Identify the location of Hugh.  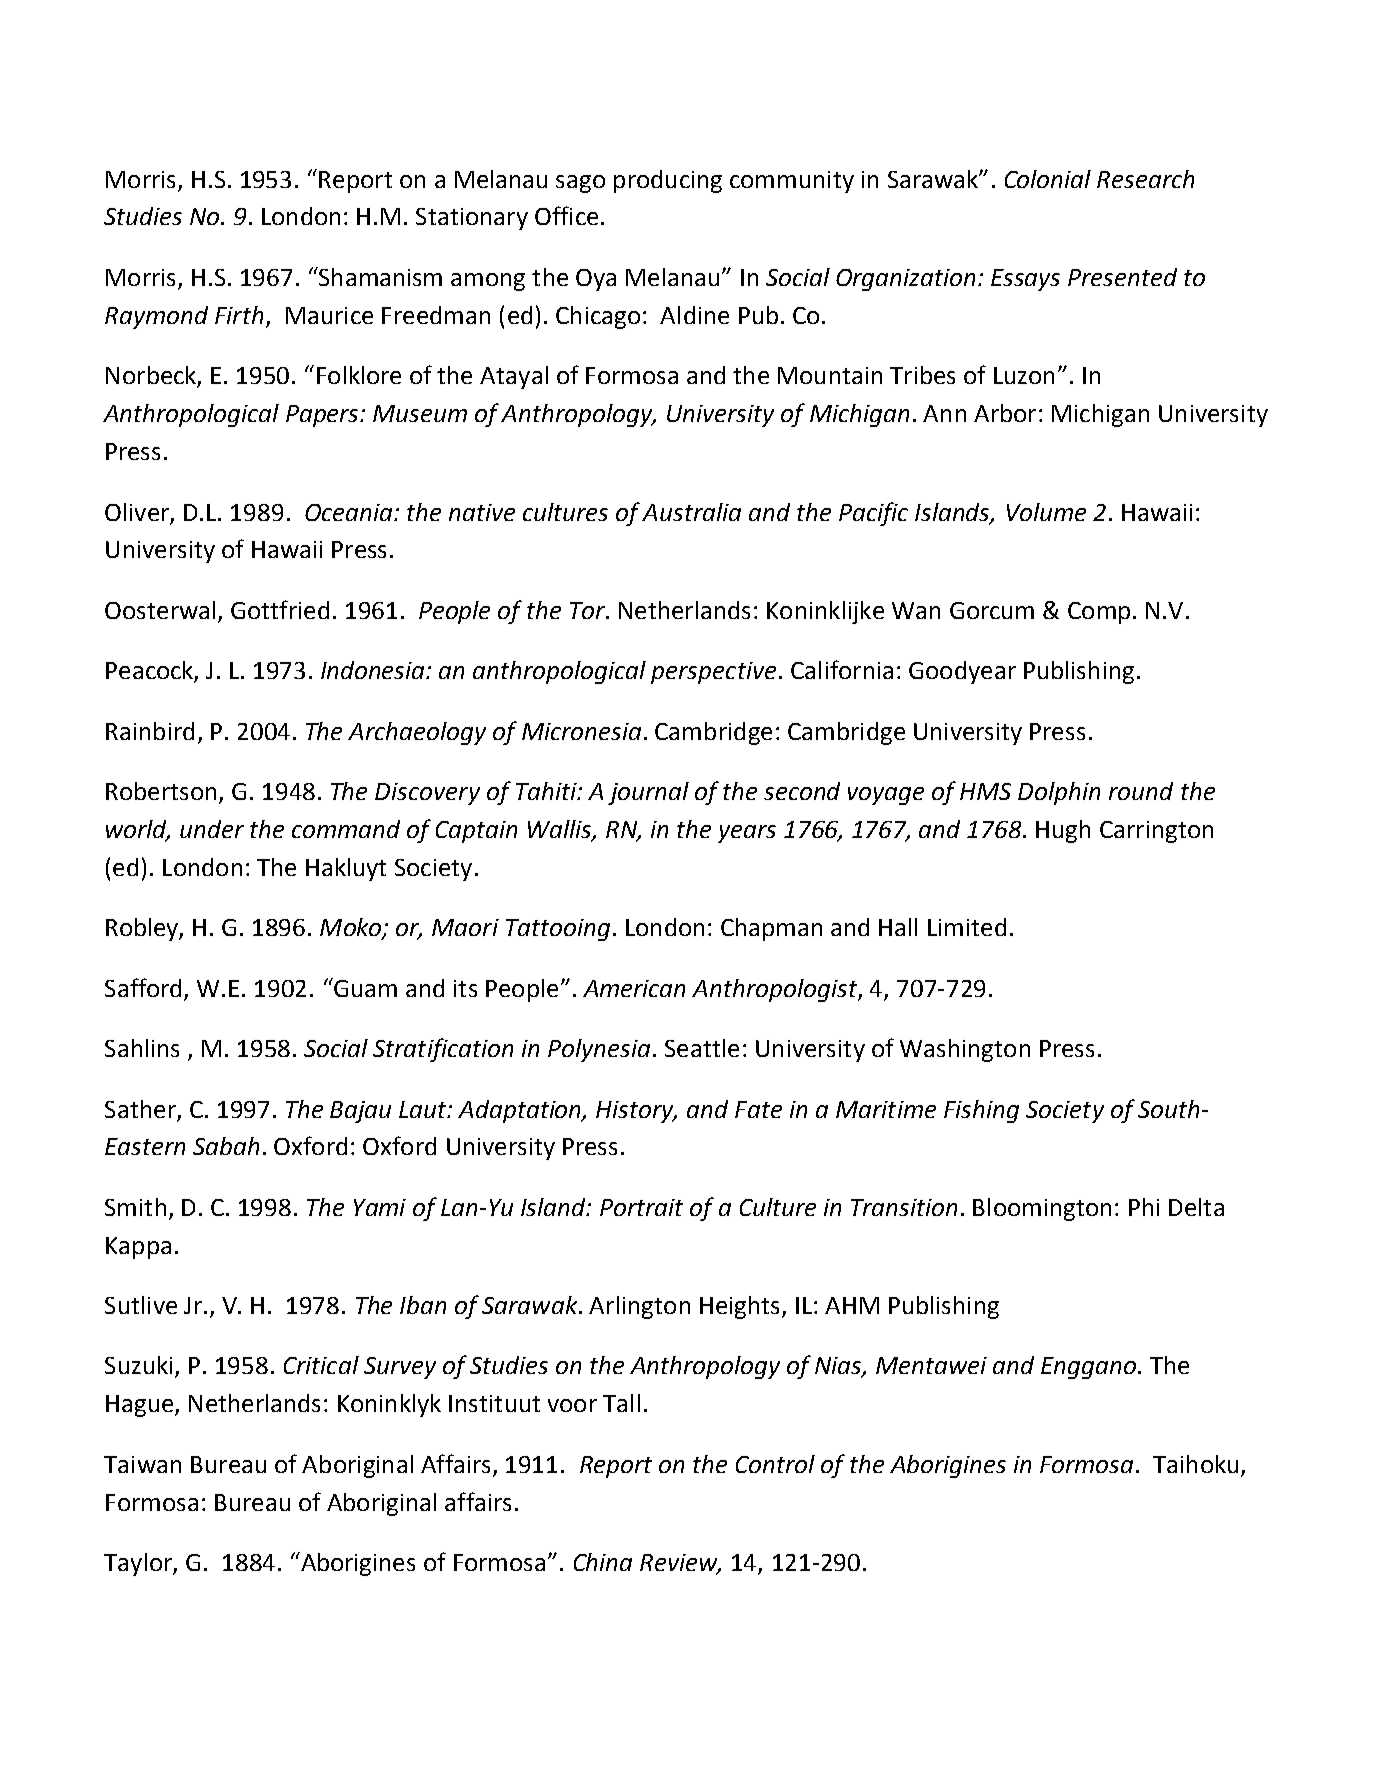
(1063, 831).
